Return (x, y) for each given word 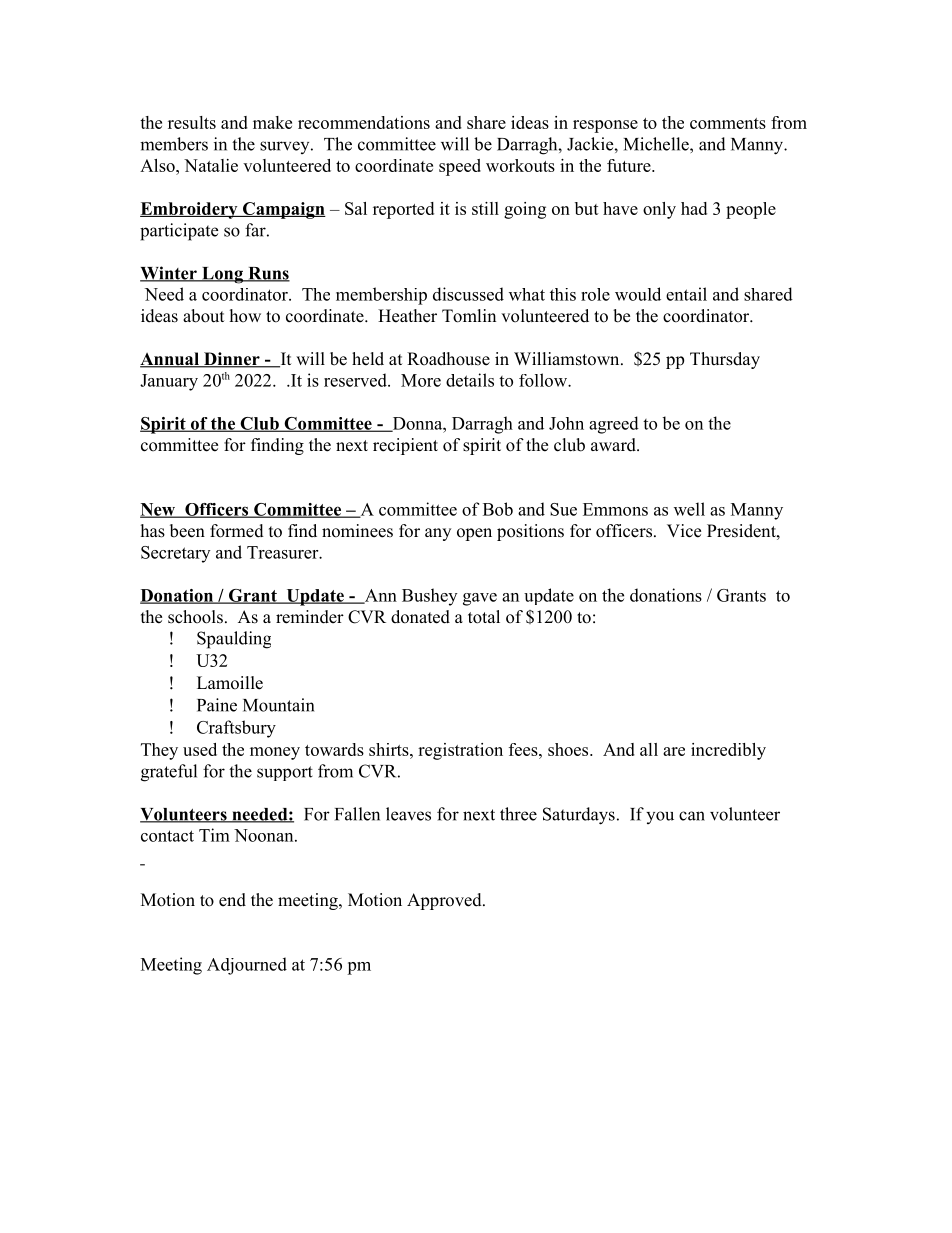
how (245, 316)
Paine (217, 705)
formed (237, 531)
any (438, 534)
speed (460, 167)
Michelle (657, 144)
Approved (445, 901)
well (689, 509)
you (660, 817)
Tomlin (469, 316)
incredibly (728, 751)
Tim (214, 835)
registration (460, 751)
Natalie (211, 165)
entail (686, 294)
